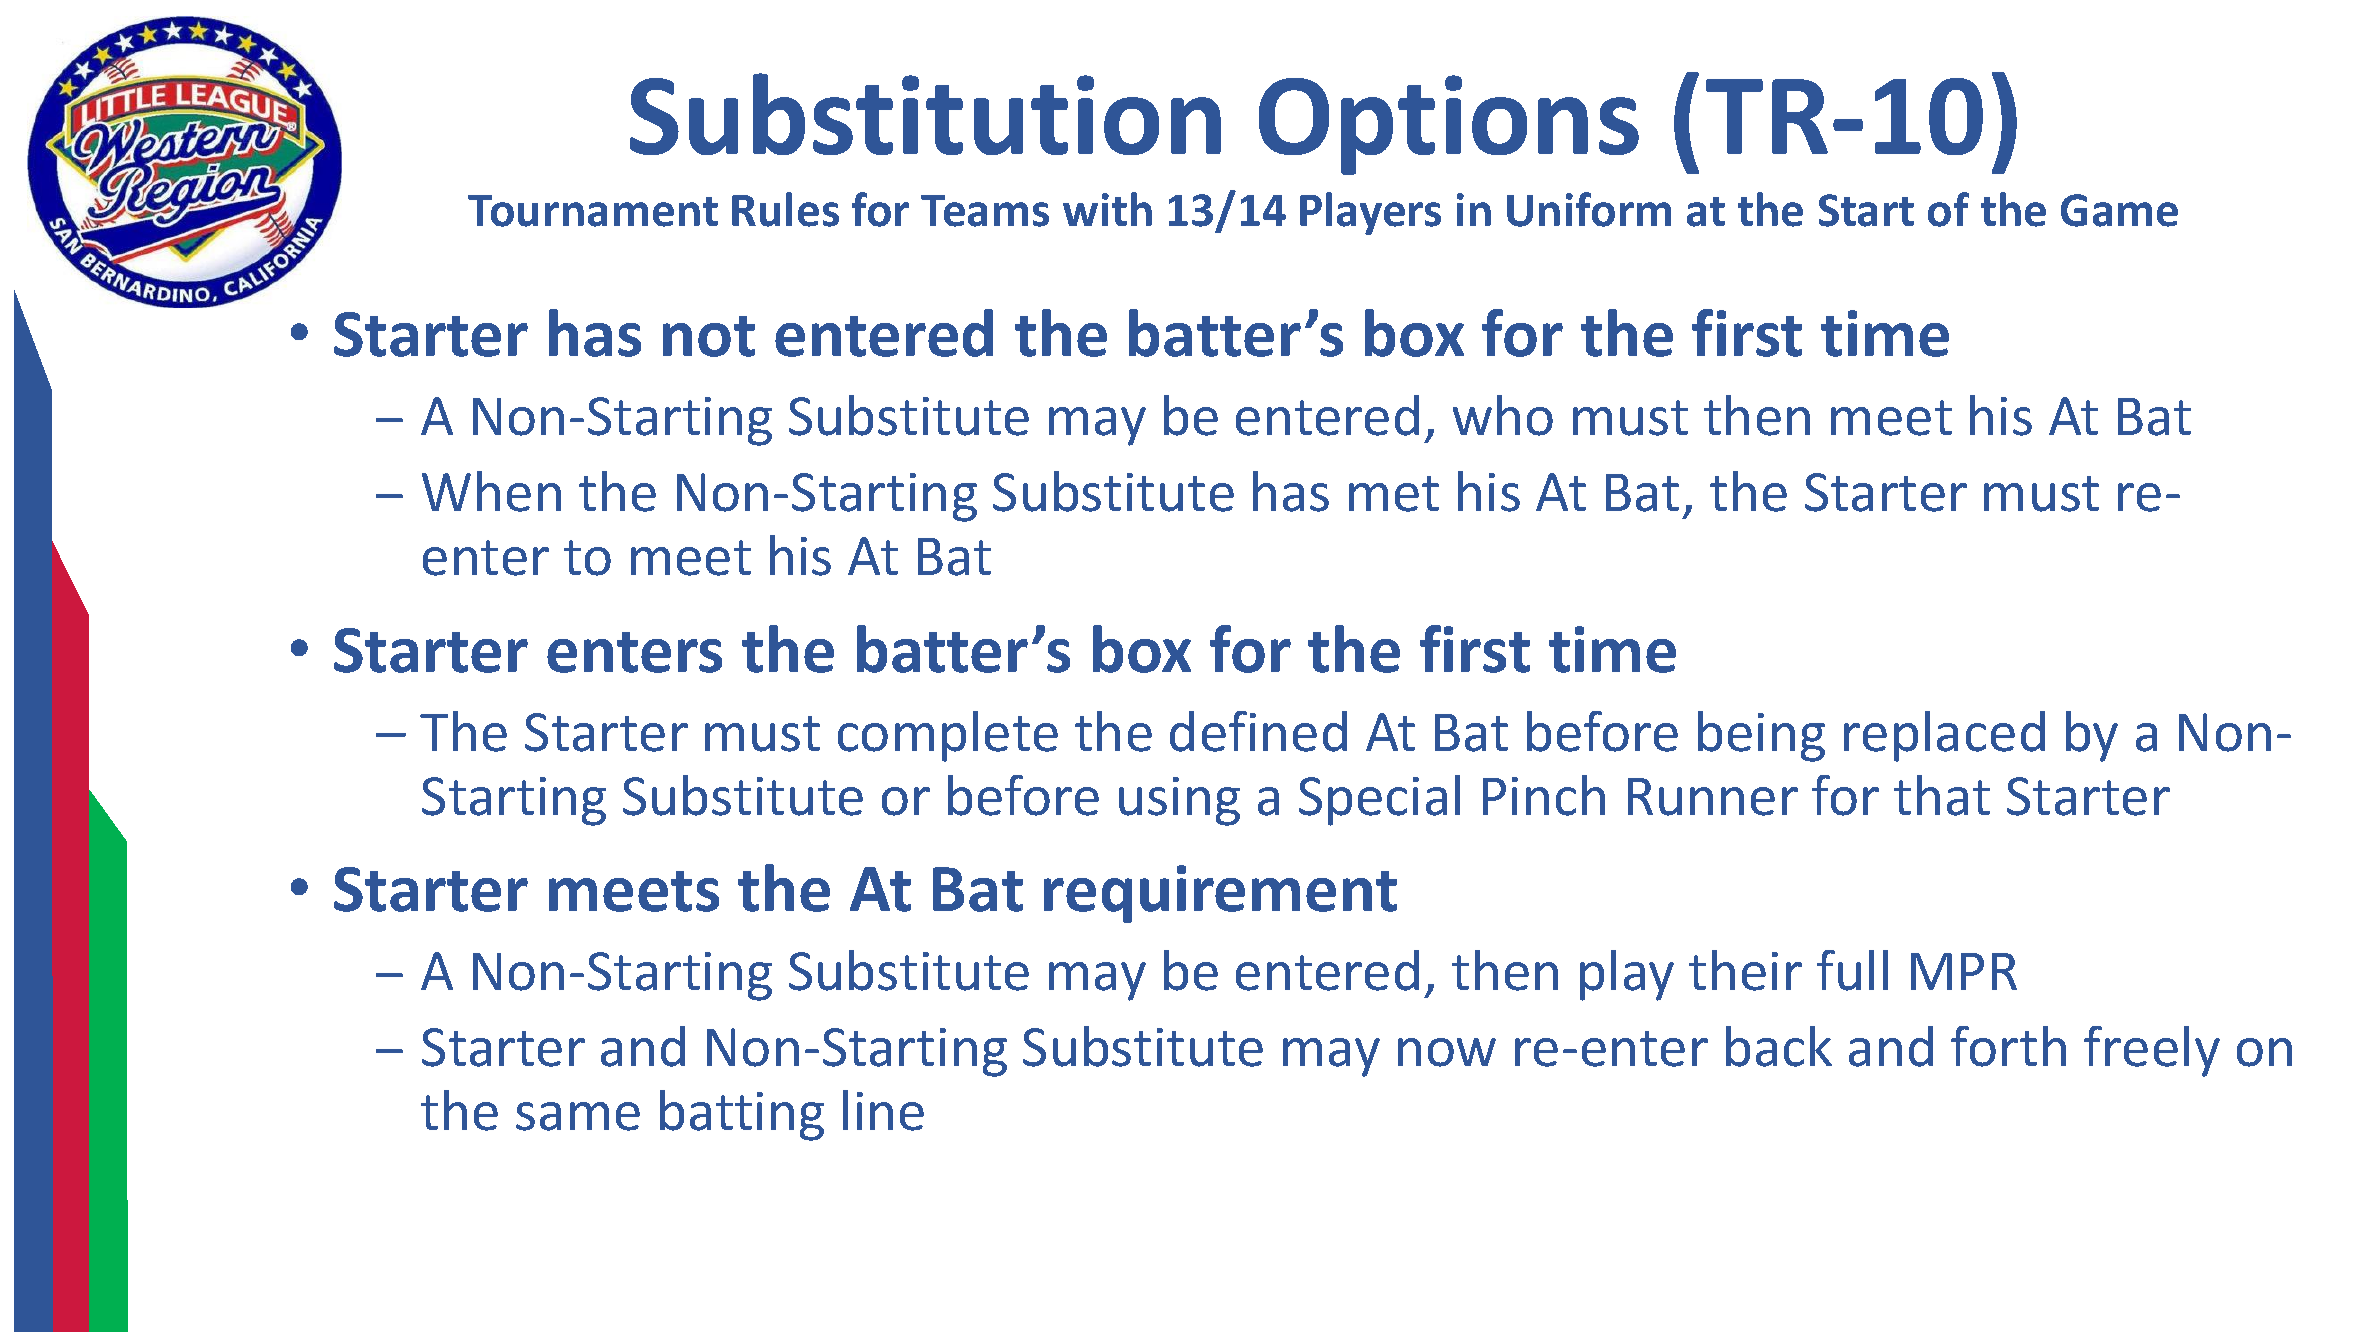 This image has height=1332, width=2368. Describe the element at coordinates (1503, 415) in the image. I see `who` at that location.
